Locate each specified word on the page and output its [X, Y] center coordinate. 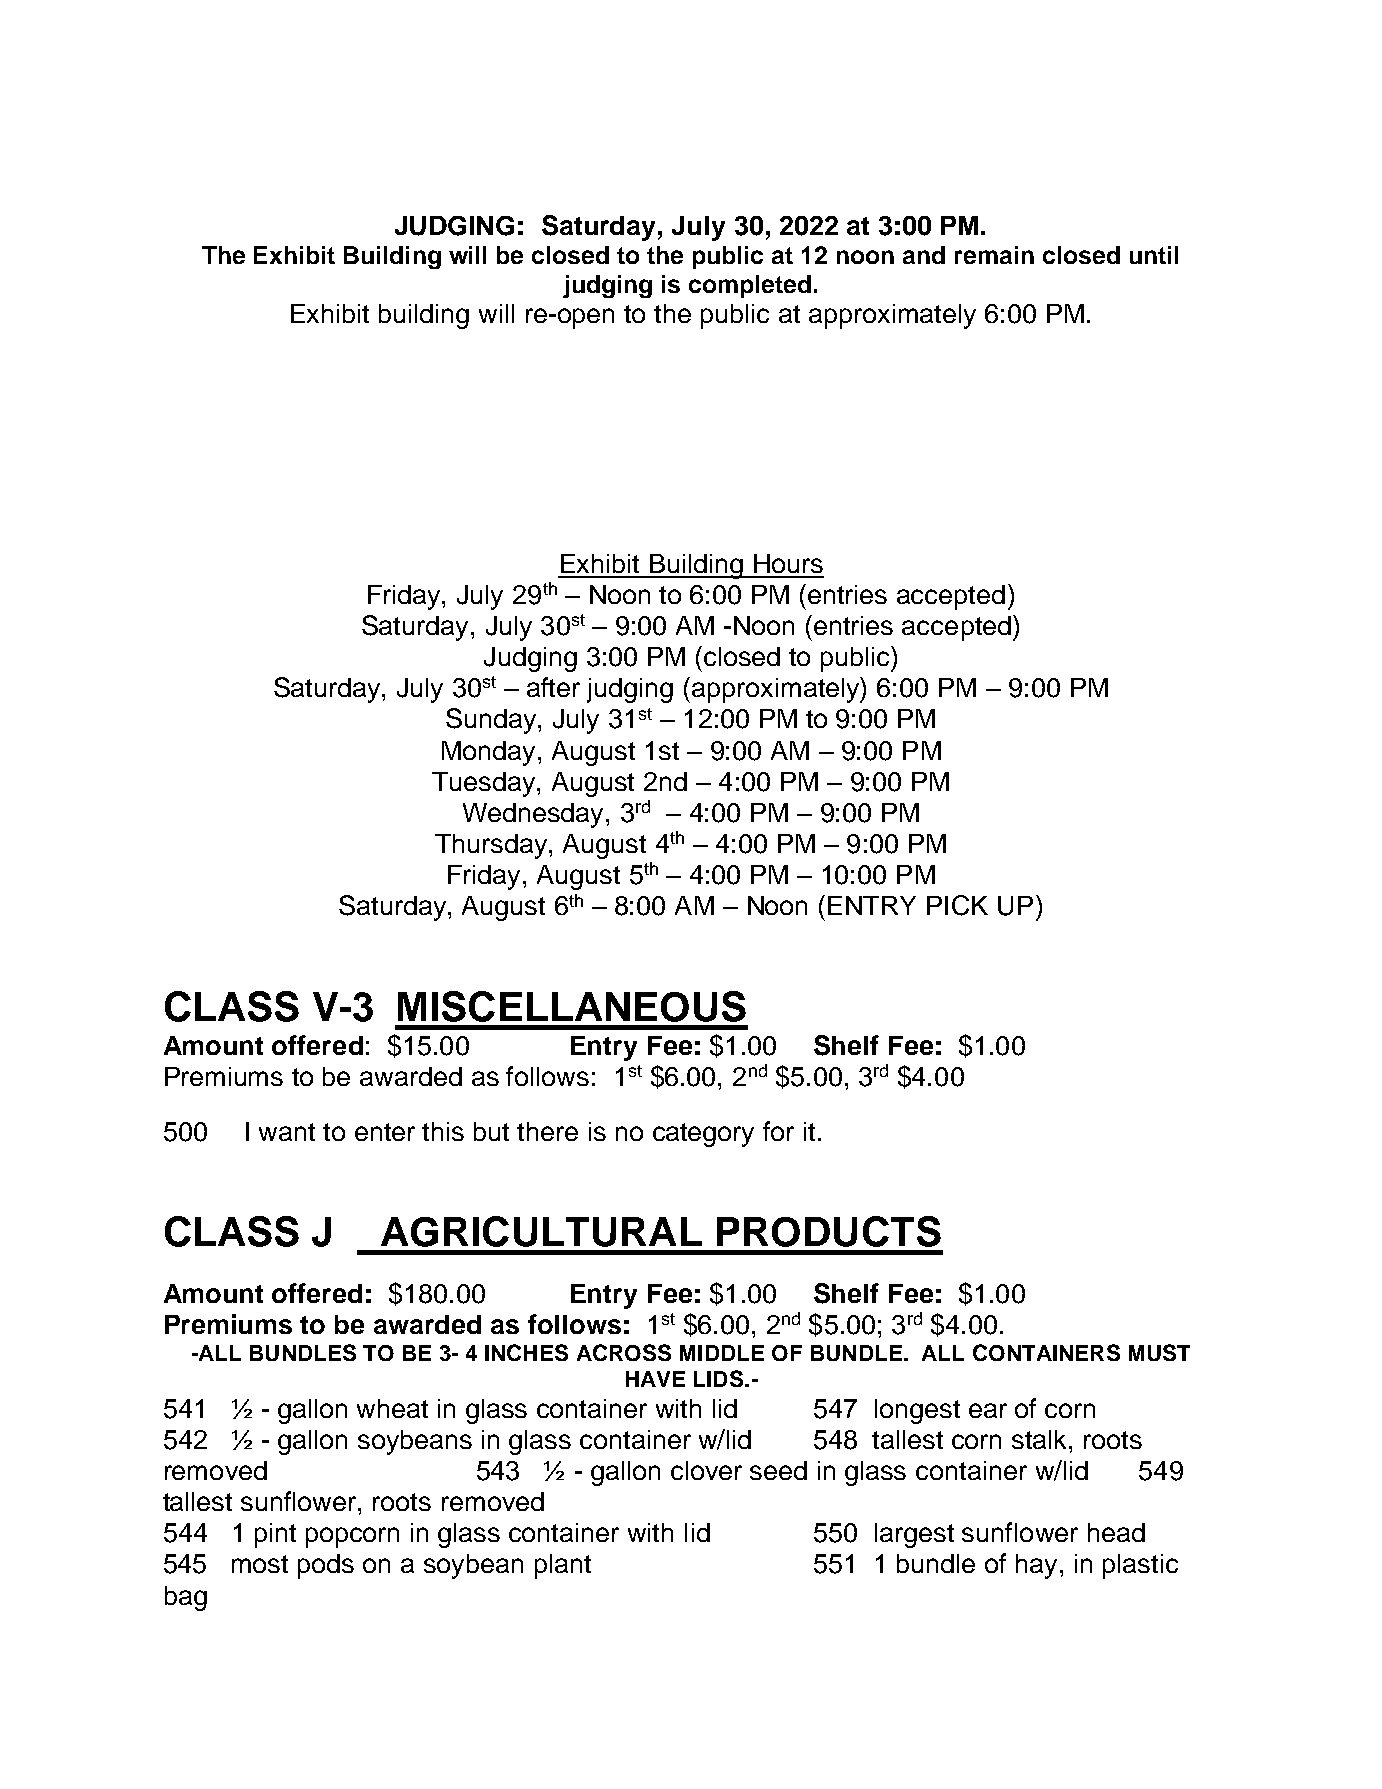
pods [326, 1566]
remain [994, 255]
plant [563, 1566]
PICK [957, 905]
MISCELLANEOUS [572, 1006]
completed [750, 286]
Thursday [492, 846]
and [924, 255]
